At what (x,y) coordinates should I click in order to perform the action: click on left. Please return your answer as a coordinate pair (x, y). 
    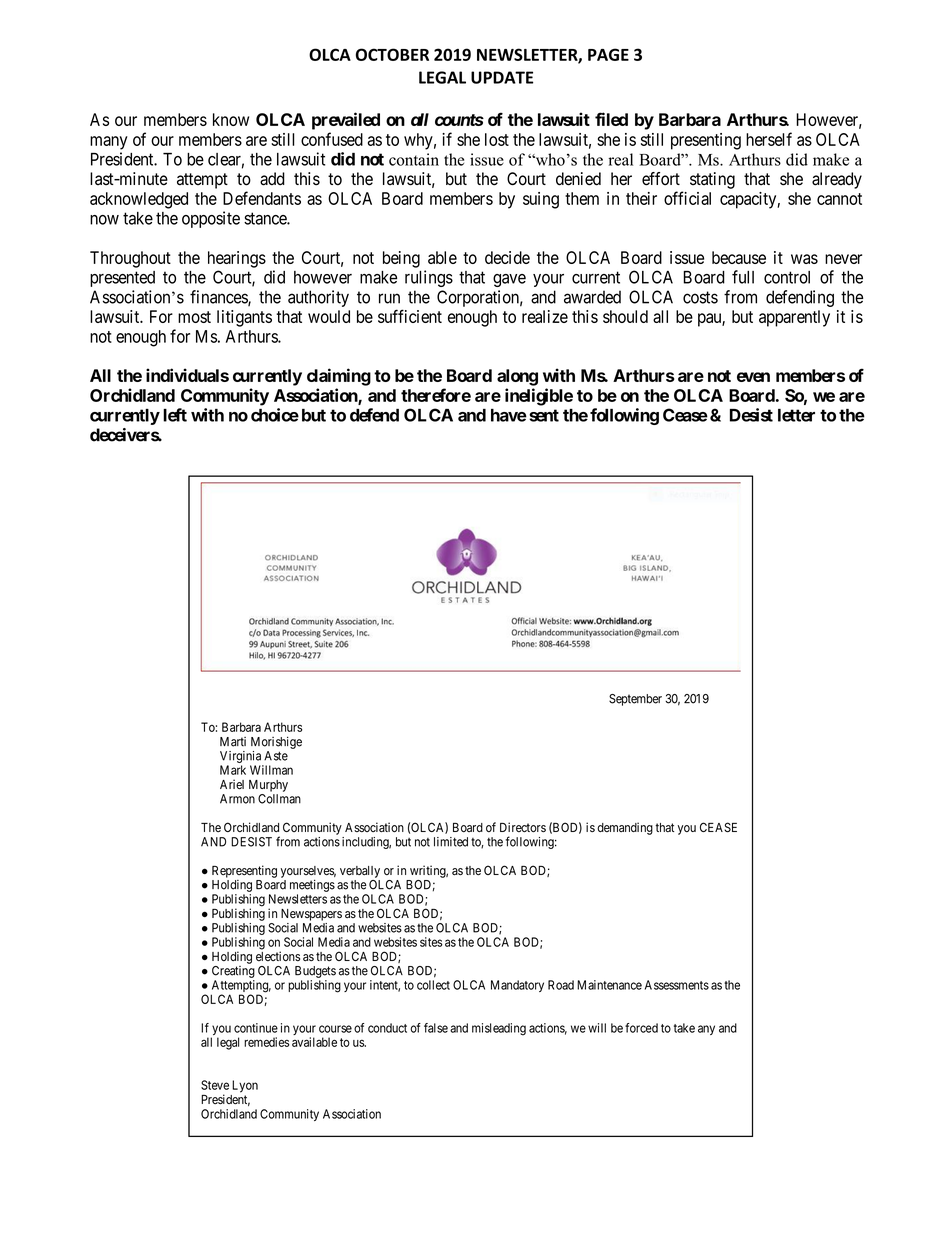
    Looking at the image, I should click on (175, 415).
